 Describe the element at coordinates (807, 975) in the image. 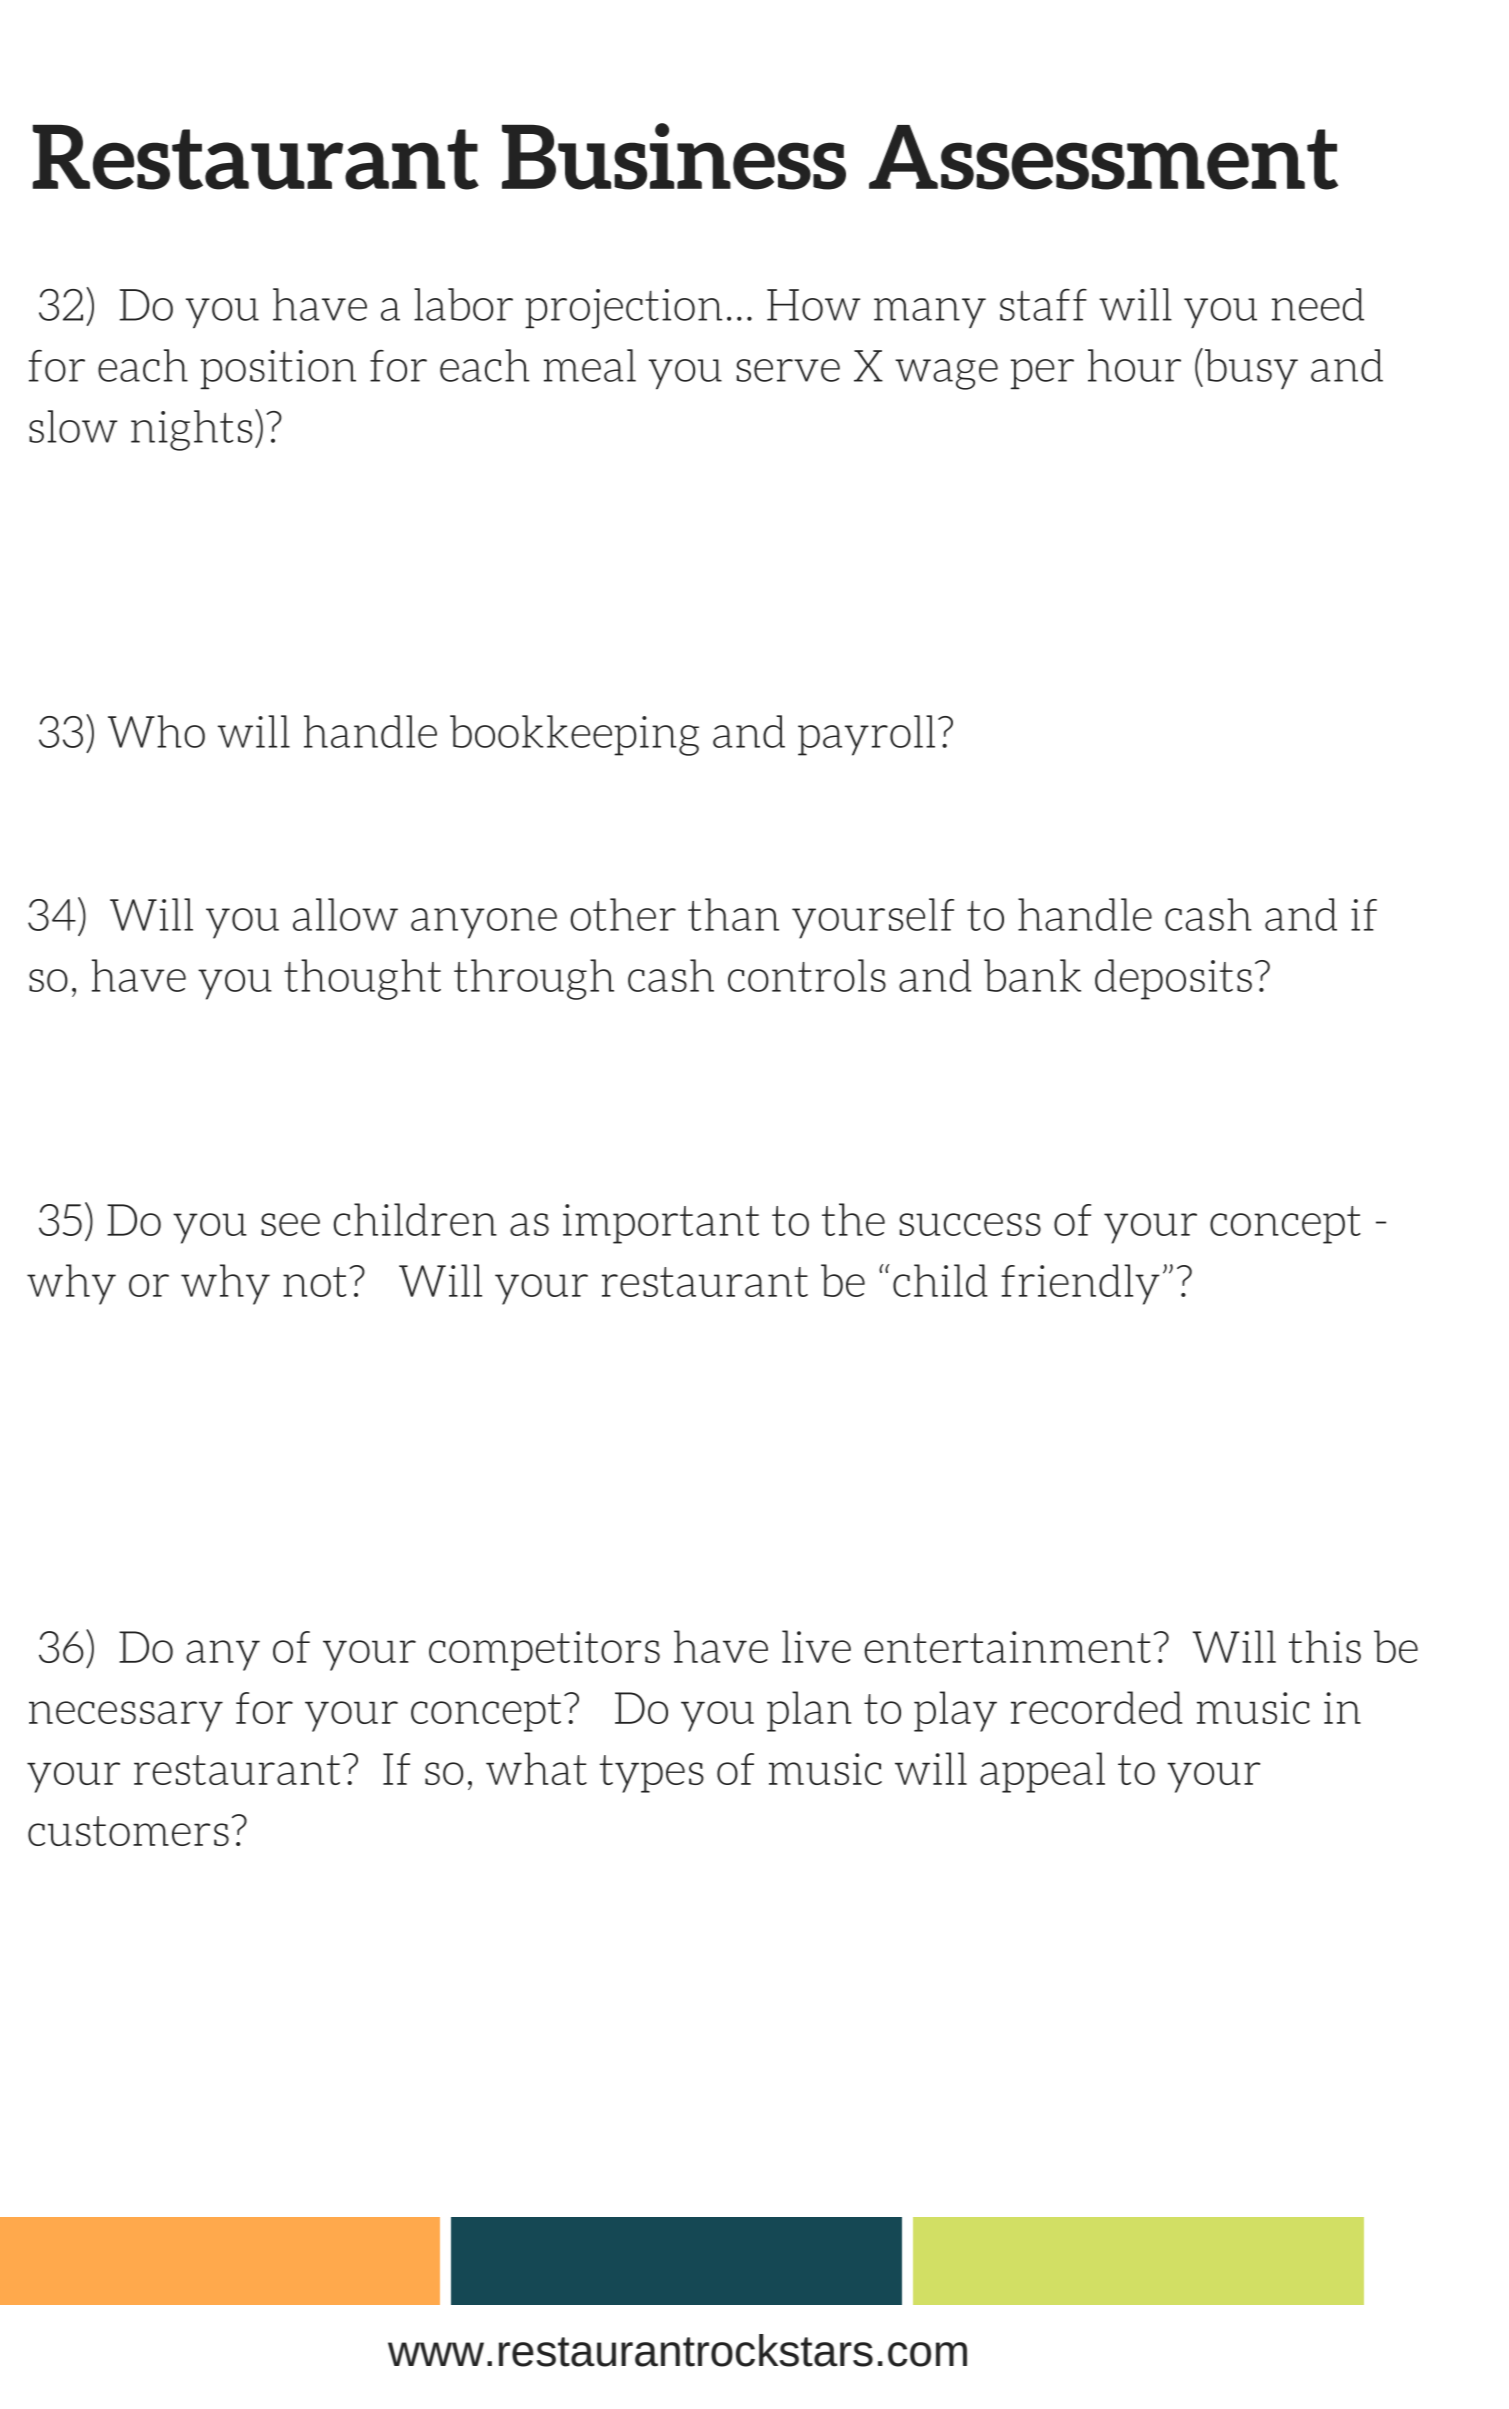

I see `controls` at that location.
